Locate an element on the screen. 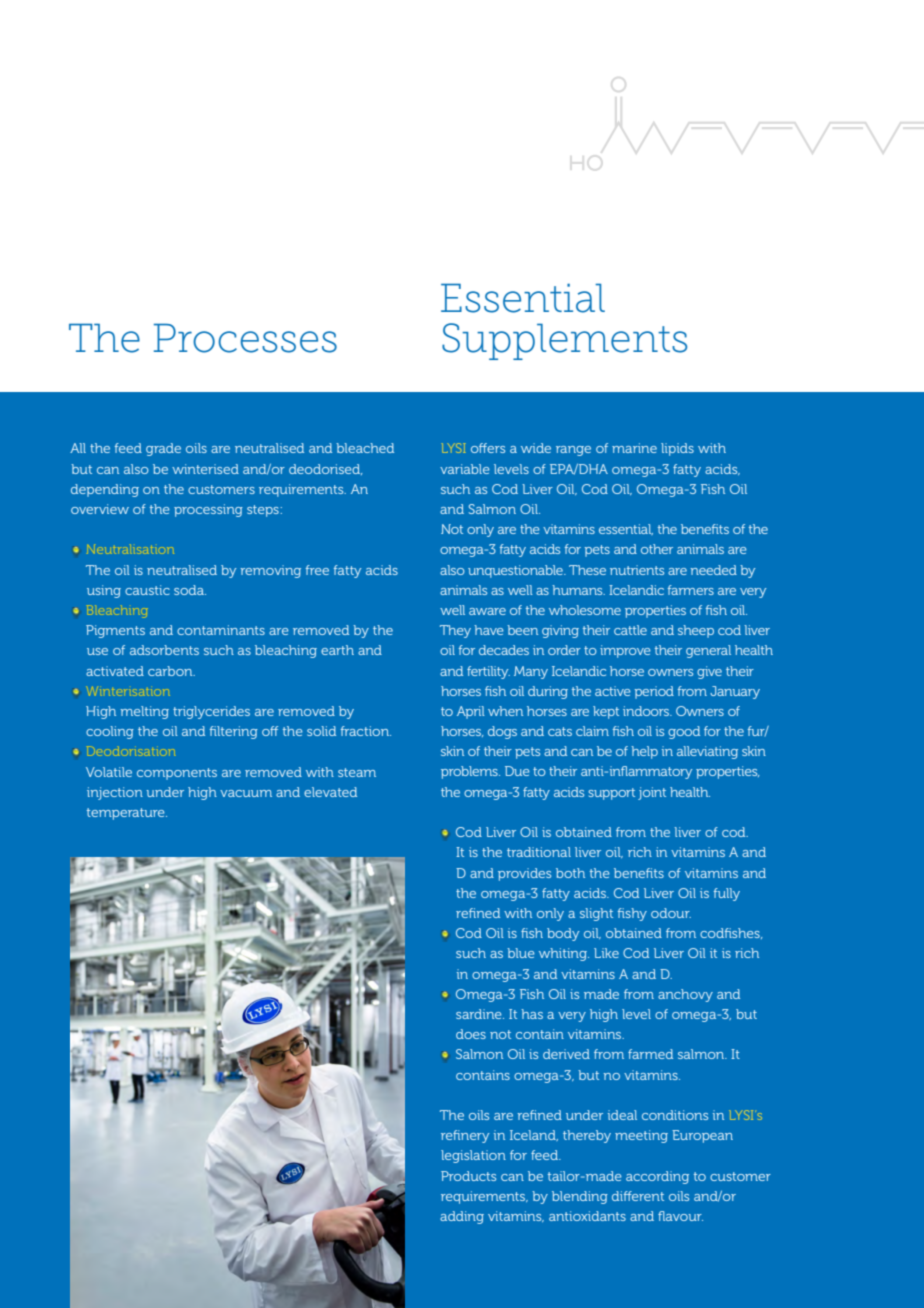  variable is located at coordinates (465, 469).
